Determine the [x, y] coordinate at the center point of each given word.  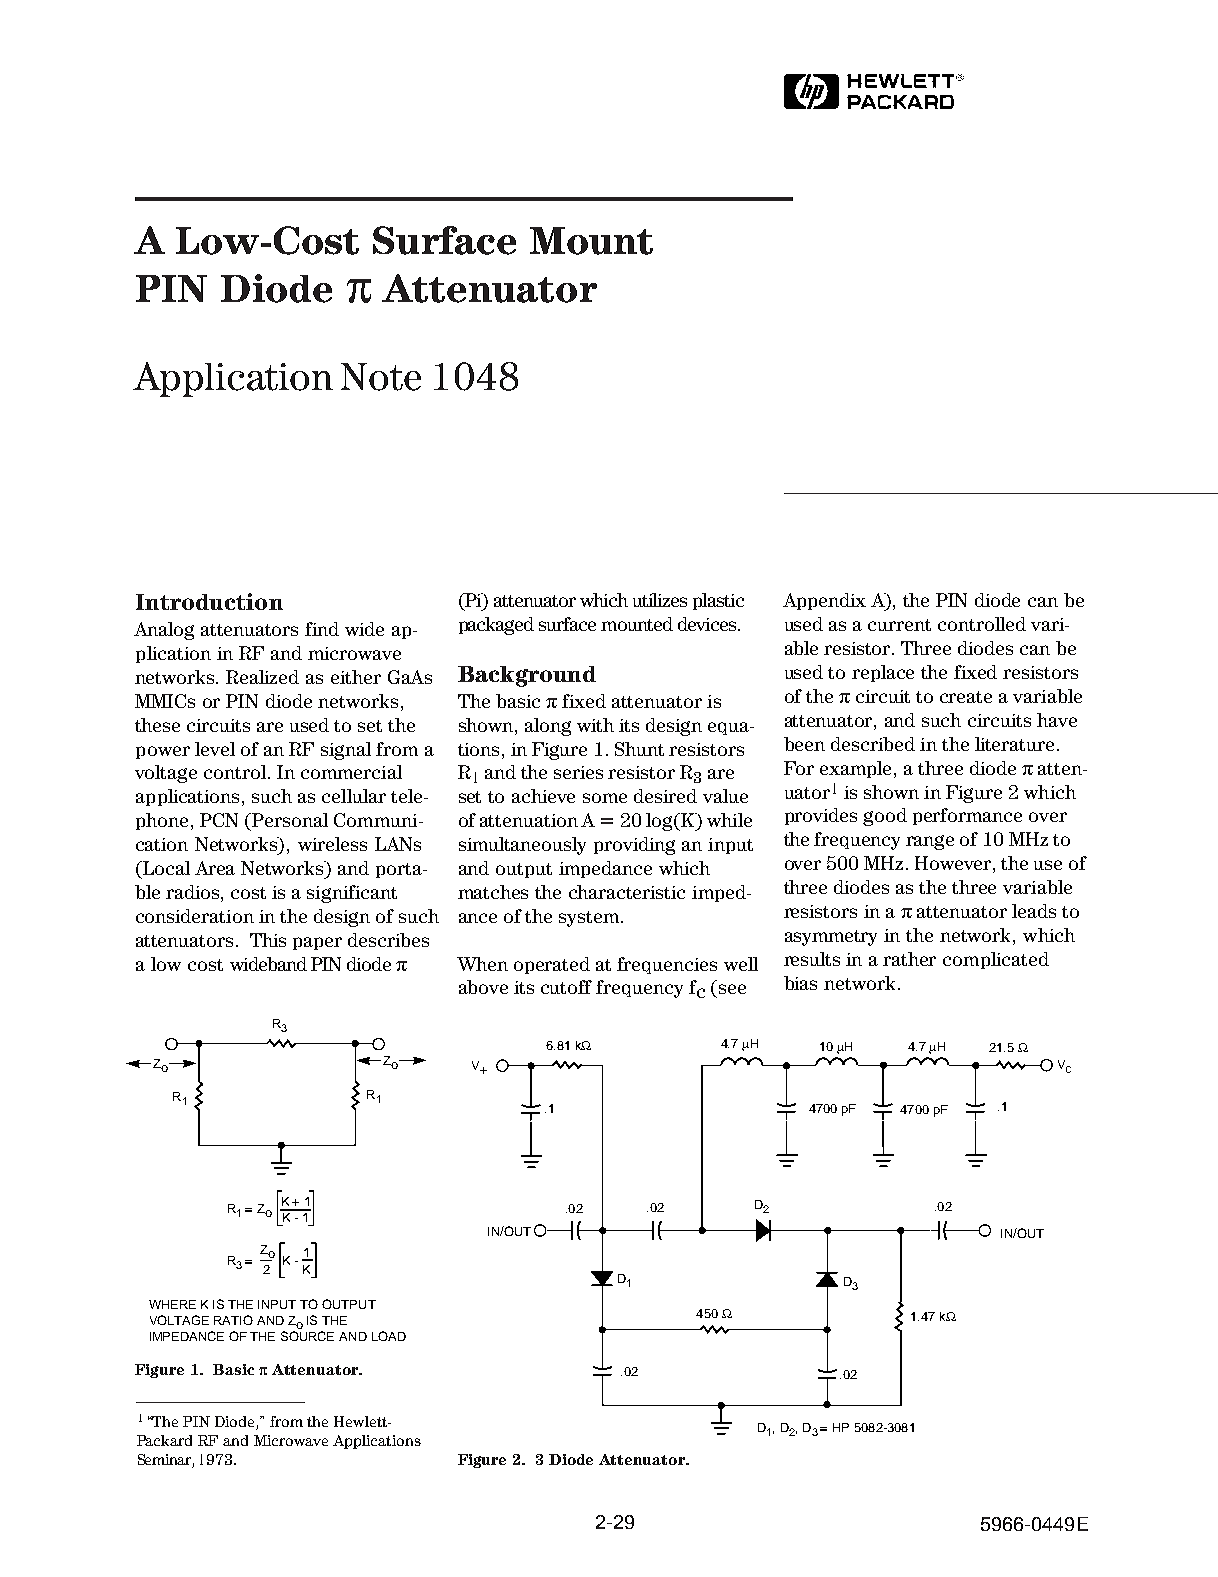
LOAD [389, 1336]
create [966, 697]
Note [381, 377]
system [589, 919]
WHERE [172, 1304]
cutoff [566, 987]
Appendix [824, 601]
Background [527, 676]
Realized [262, 677]
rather [909, 959]
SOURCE [307, 1336]
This [268, 940]
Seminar [166, 1461]
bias [800, 983]
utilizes [660, 600]
